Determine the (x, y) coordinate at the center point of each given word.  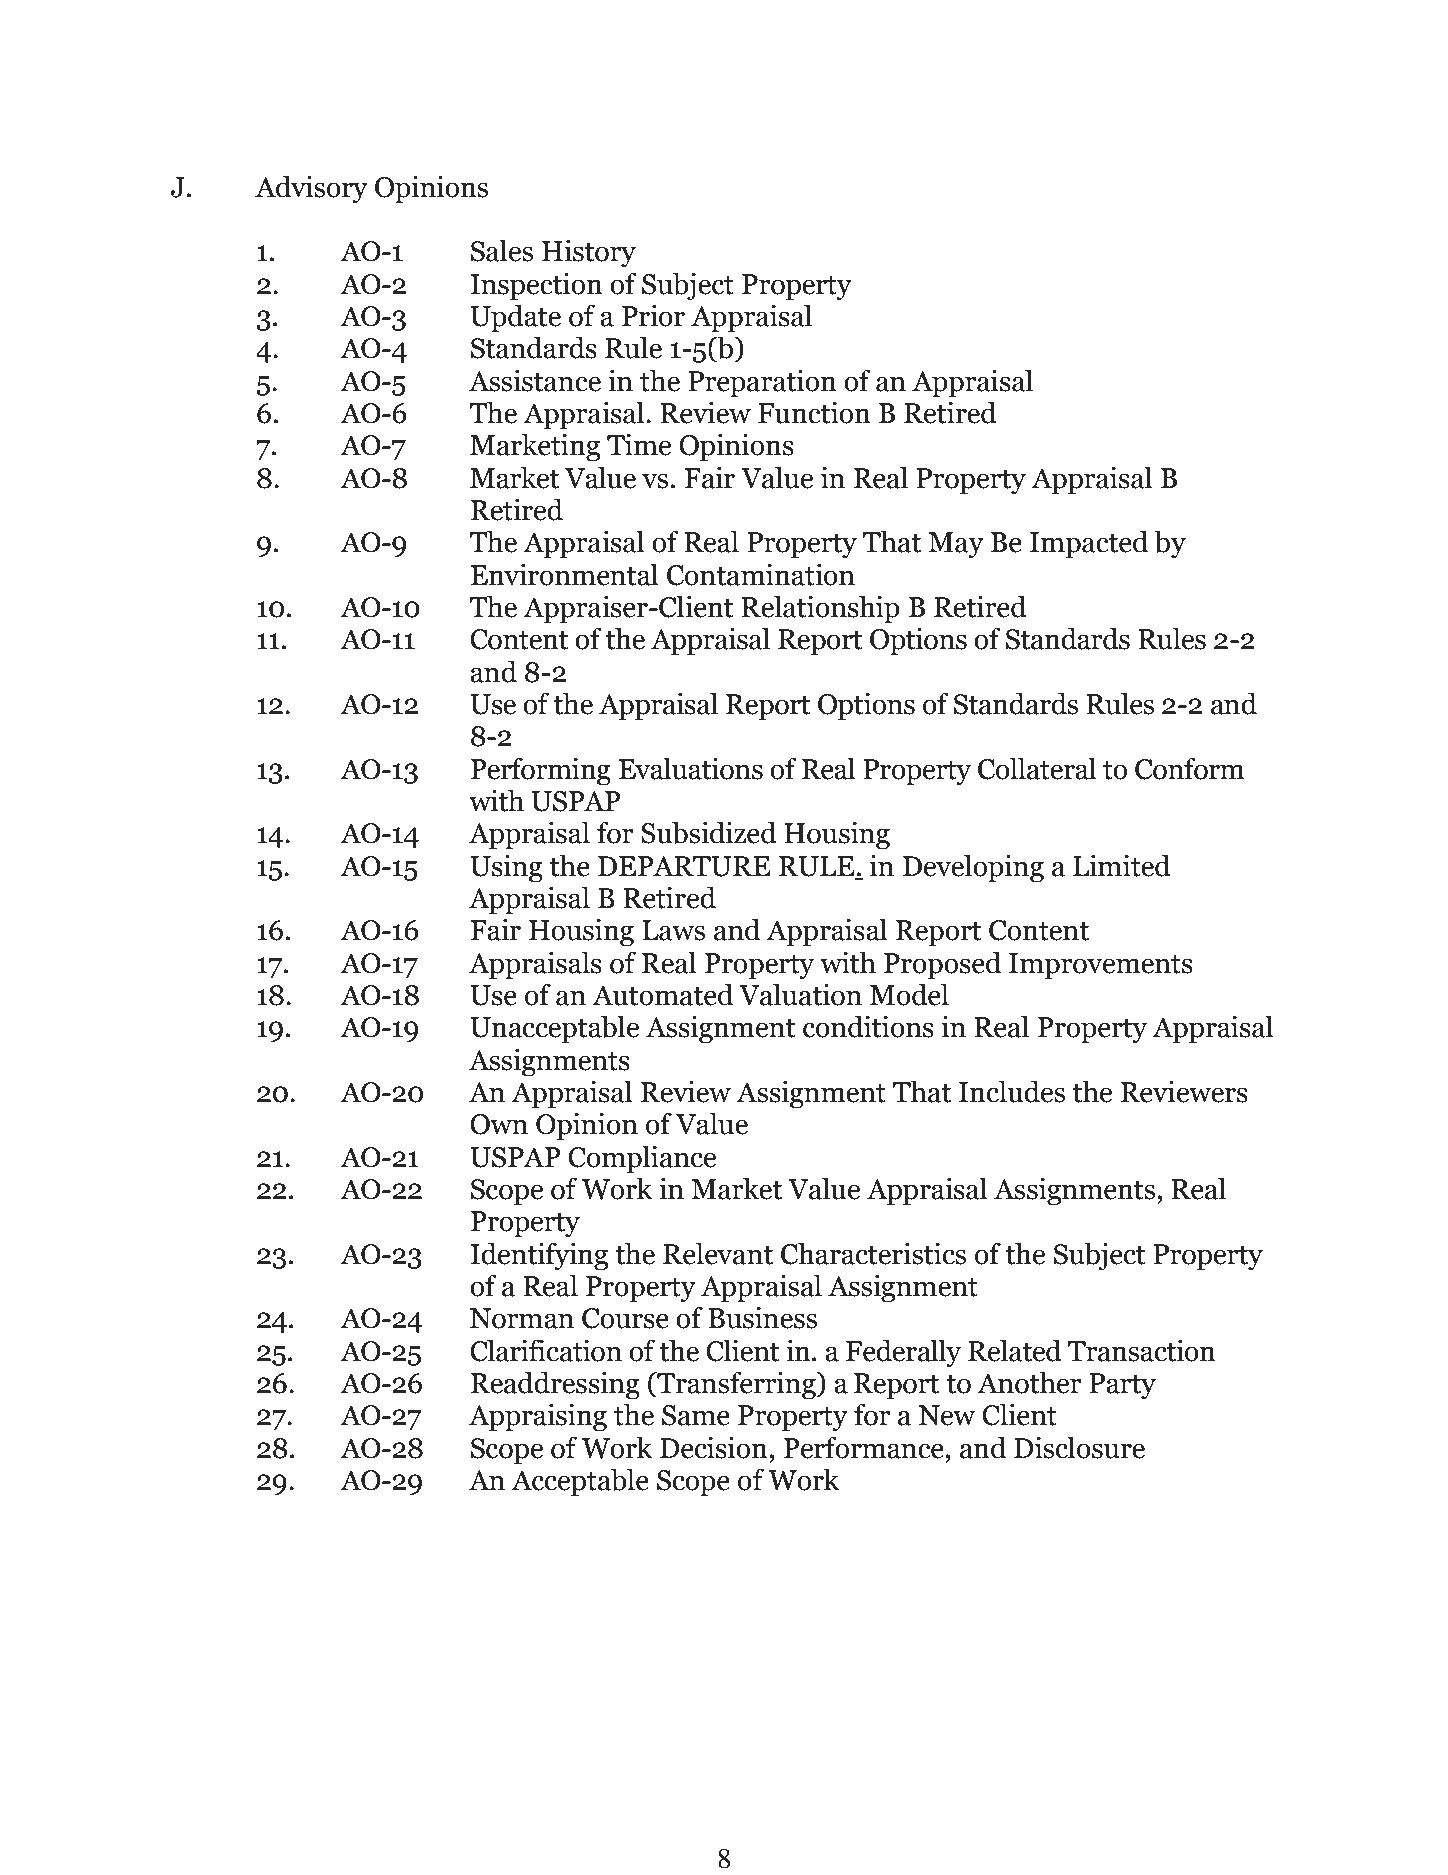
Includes (1012, 1091)
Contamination (761, 574)
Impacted (1089, 544)
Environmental (564, 574)
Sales (502, 250)
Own (499, 1124)
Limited (1122, 865)
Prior (653, 315)
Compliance (642, 1159)
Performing (541, 771)
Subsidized (709, 832)
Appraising (538, 1417)
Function (814, 412)
